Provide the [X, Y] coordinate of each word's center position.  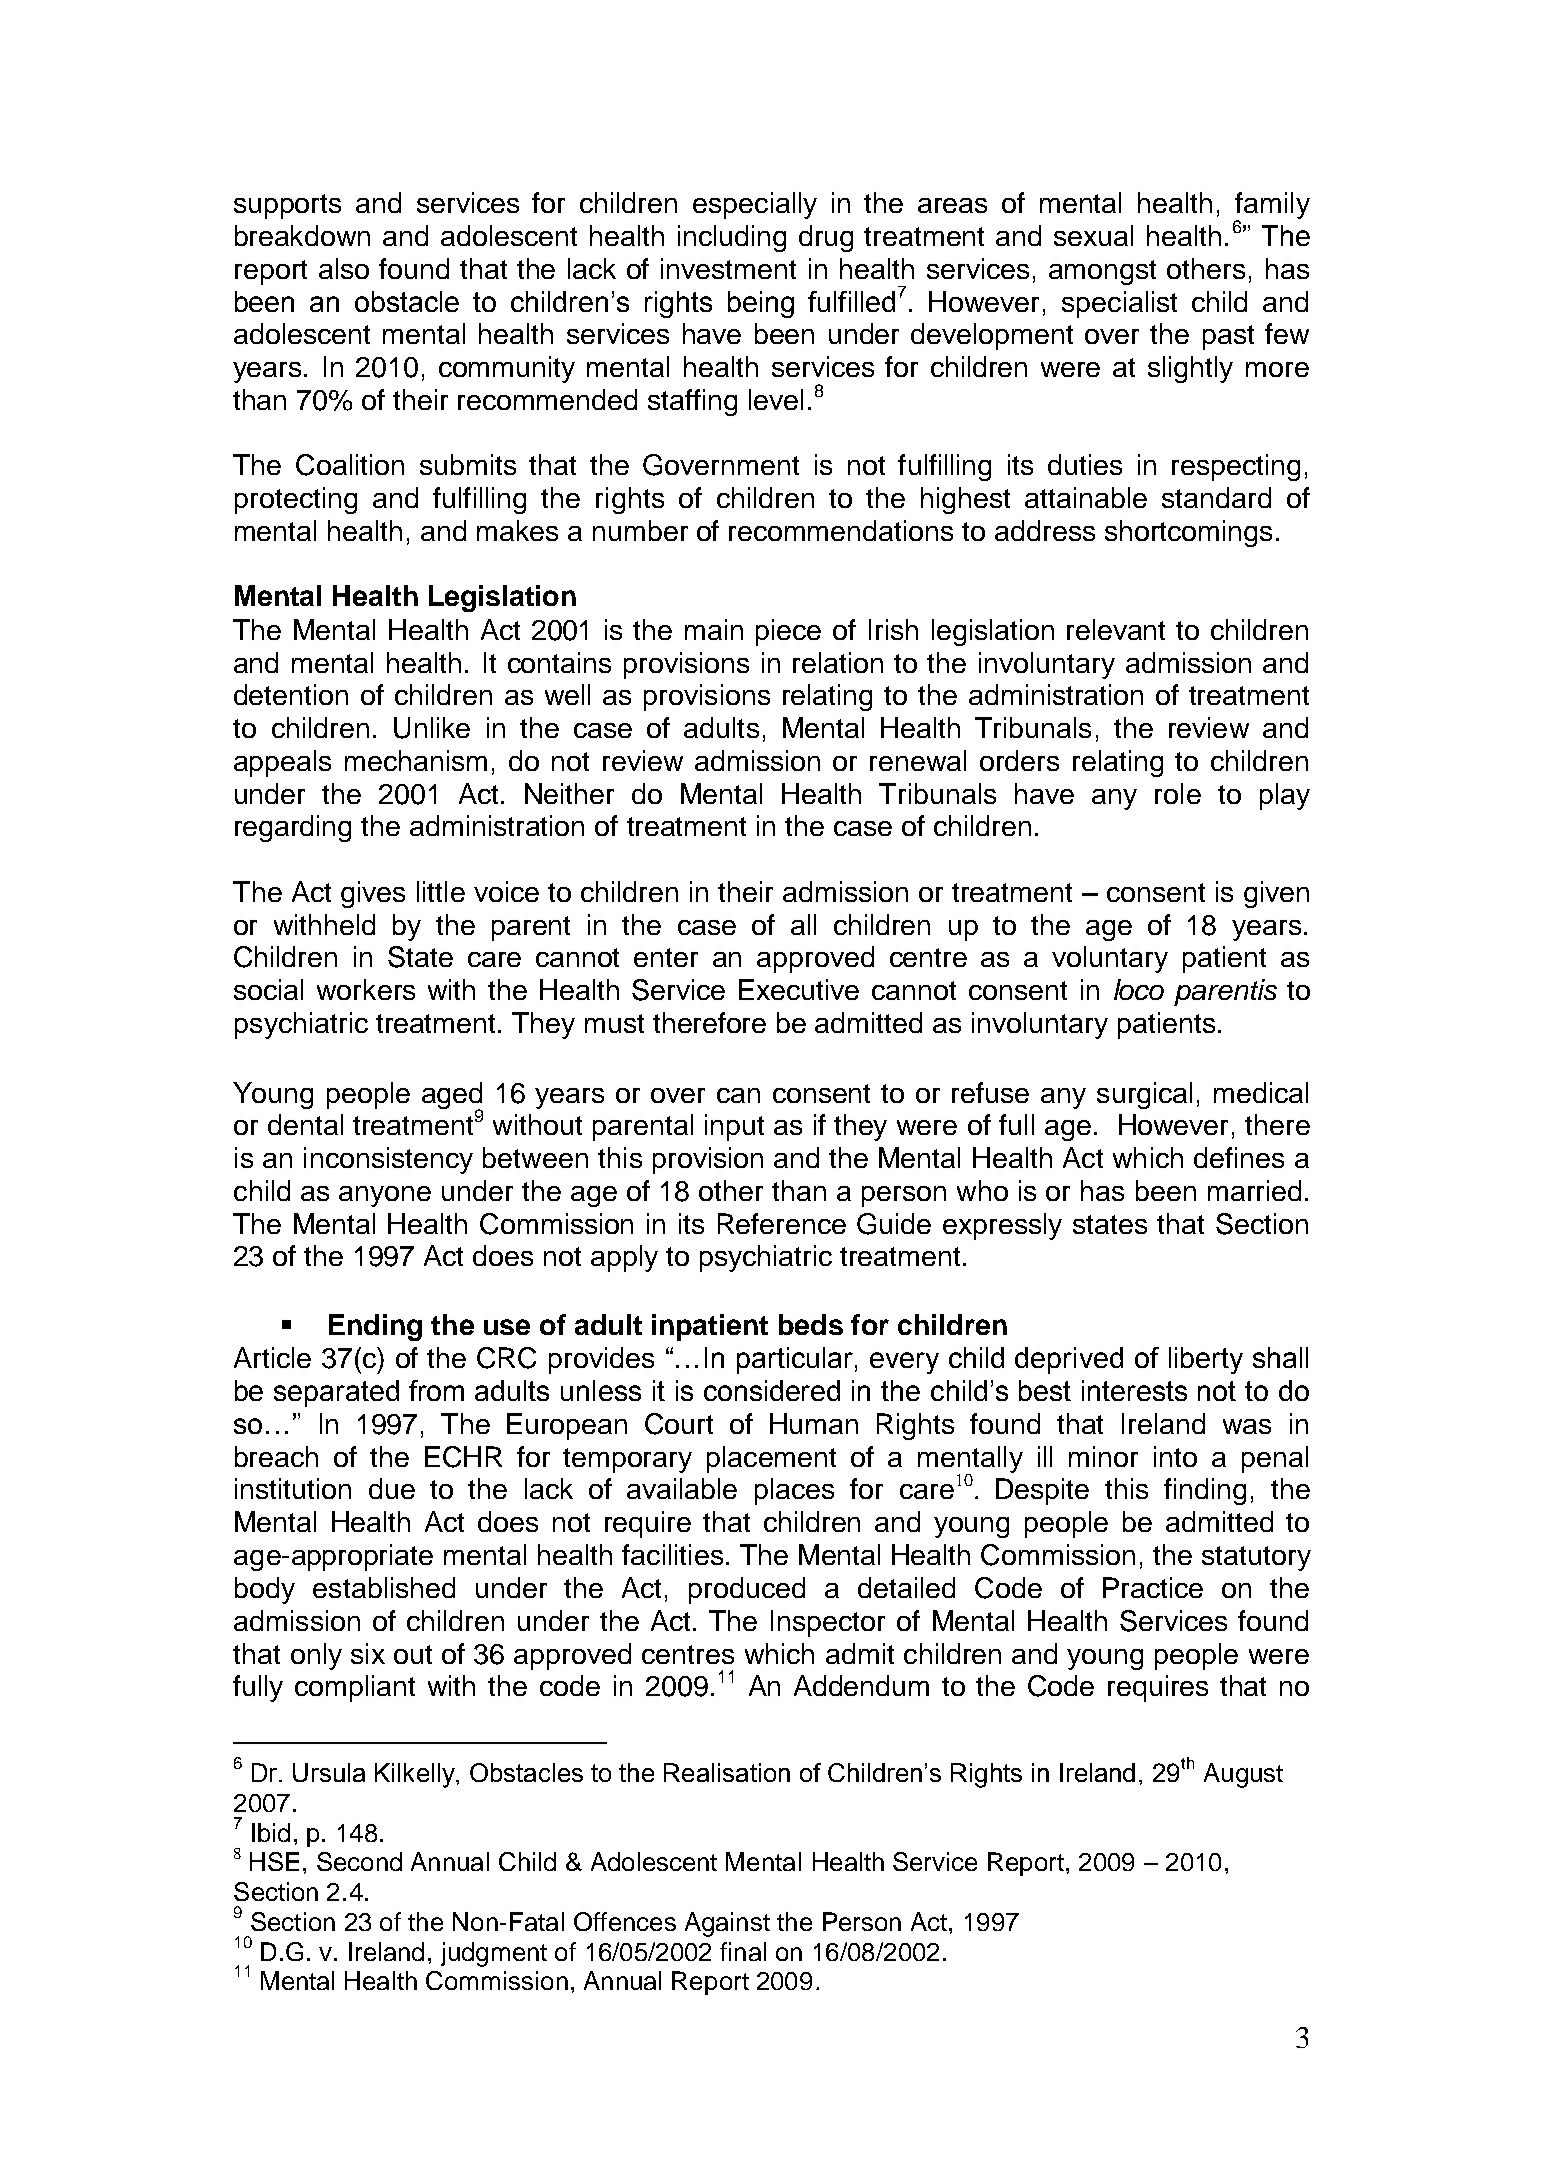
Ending [375, 1327]
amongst [1102, 272]
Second [359, 1861]
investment [728, 268]
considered [772, 1390]
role [1178, 793]
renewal [918, 760]
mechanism [416, 760]
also [344, 268]
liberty [1206, 1360]
